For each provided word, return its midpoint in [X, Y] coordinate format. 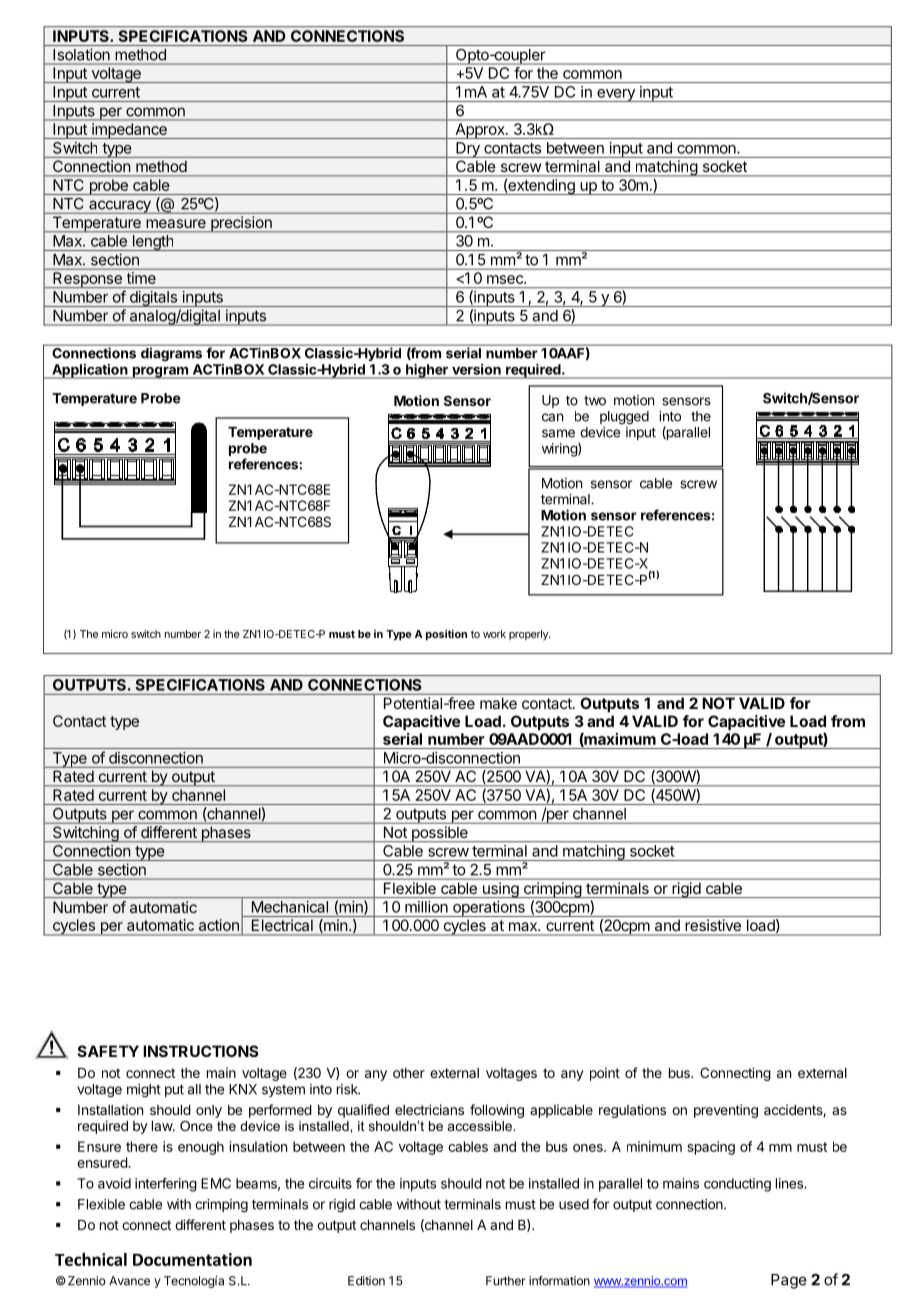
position [446, 635]
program [160, 372]
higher [427, 371]
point [605, 1074]
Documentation [192, 1259]
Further [506, 1281]
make [498, 703]
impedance [129, 131]
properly [529, 635]
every [616, 95]
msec [506, 279]
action [219, 925]
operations [489, 909]
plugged [624, 418]
